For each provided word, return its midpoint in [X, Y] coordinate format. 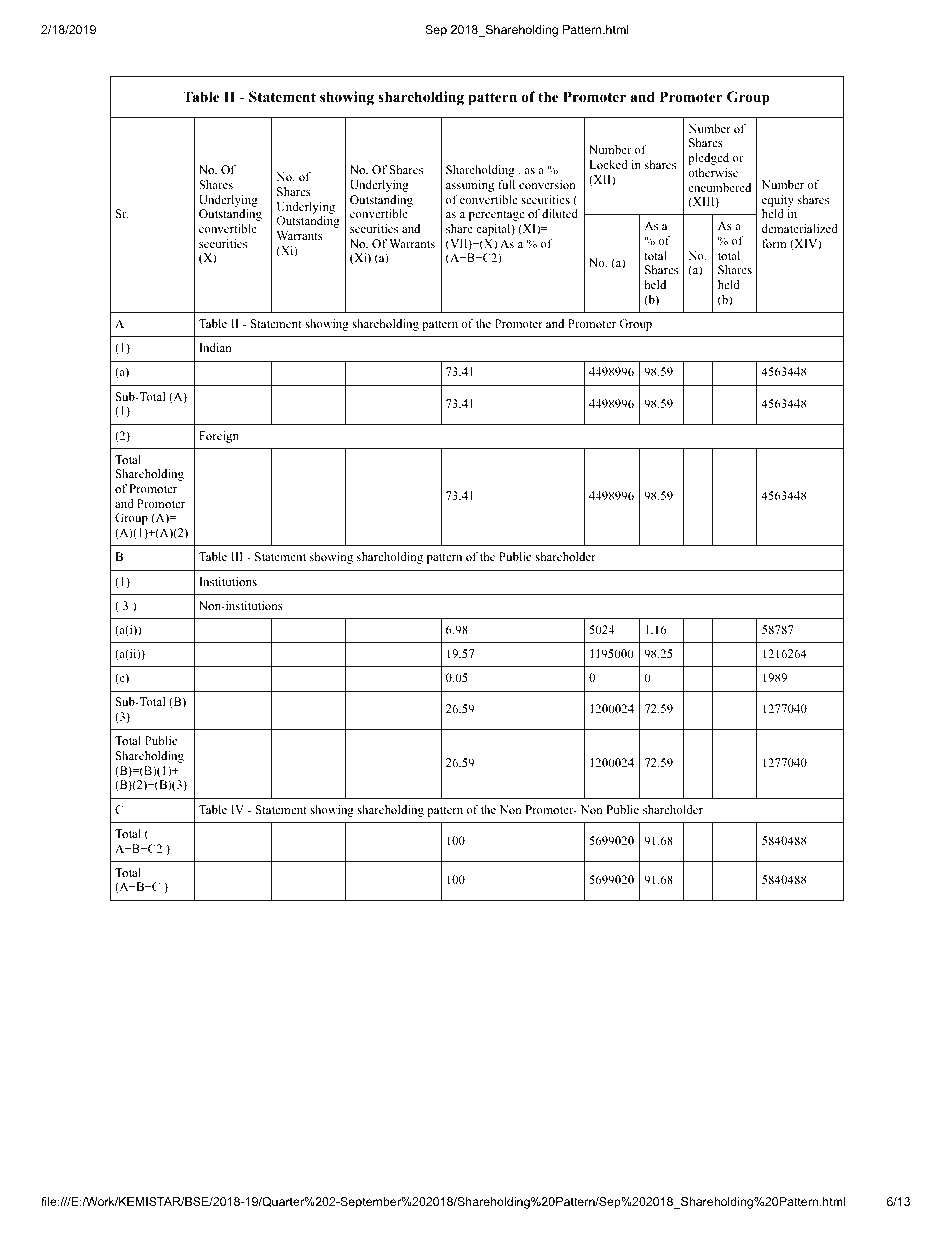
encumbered [719, 187]
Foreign [219, 437]
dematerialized [800, 228]
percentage [497, 216]
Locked [609, 164]
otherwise [713, 172]
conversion [547, 184]
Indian [215, 347]
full [506, 184]
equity [778, 201]
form [774, 243]
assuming [470, 186]
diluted [560, 213]
